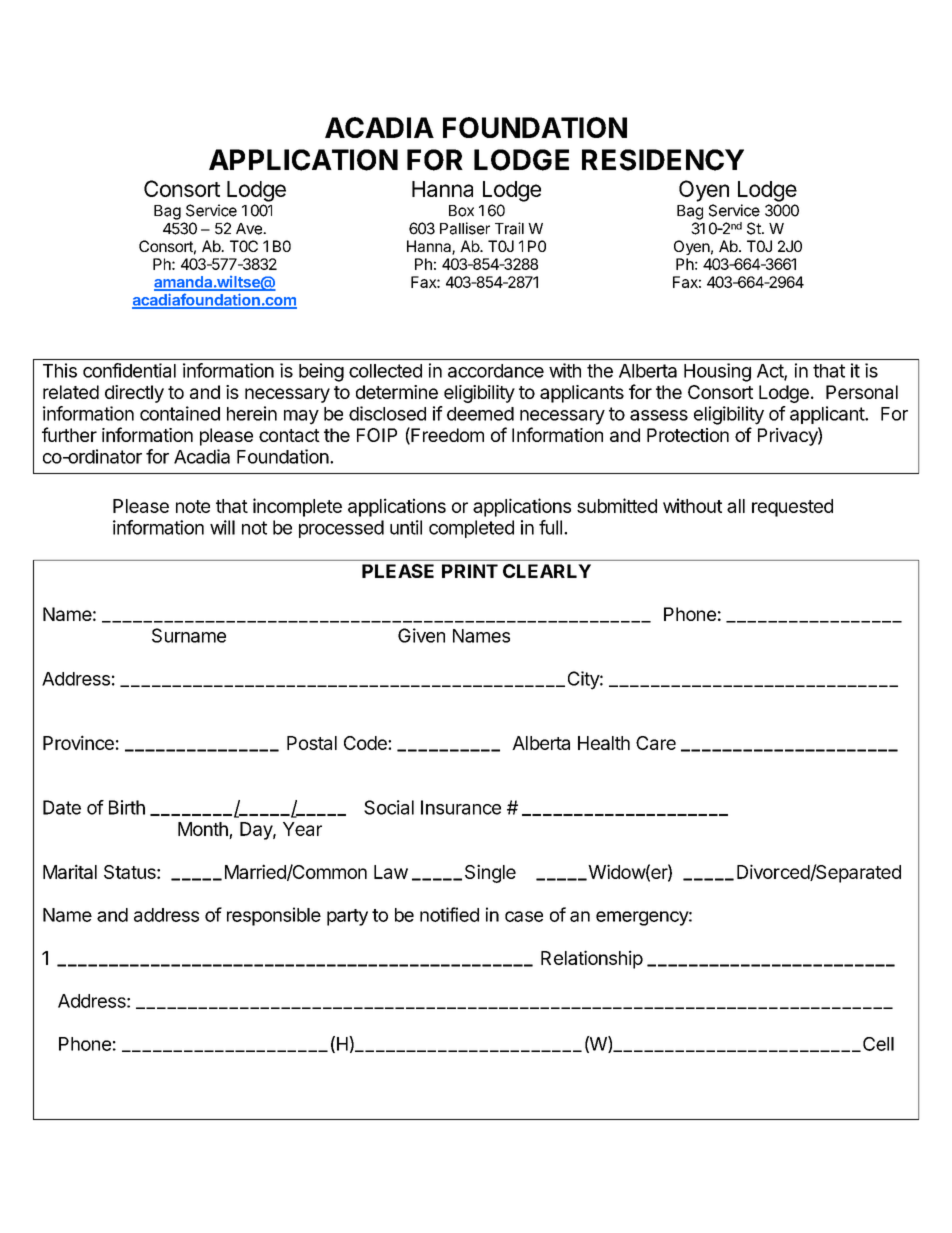 Image resolution: width=952 pixels, height=1233 pixels. What do you see at coordinates (250, 229) in the screenshot?
I see `Ave` at bounding box center [250, 229].
